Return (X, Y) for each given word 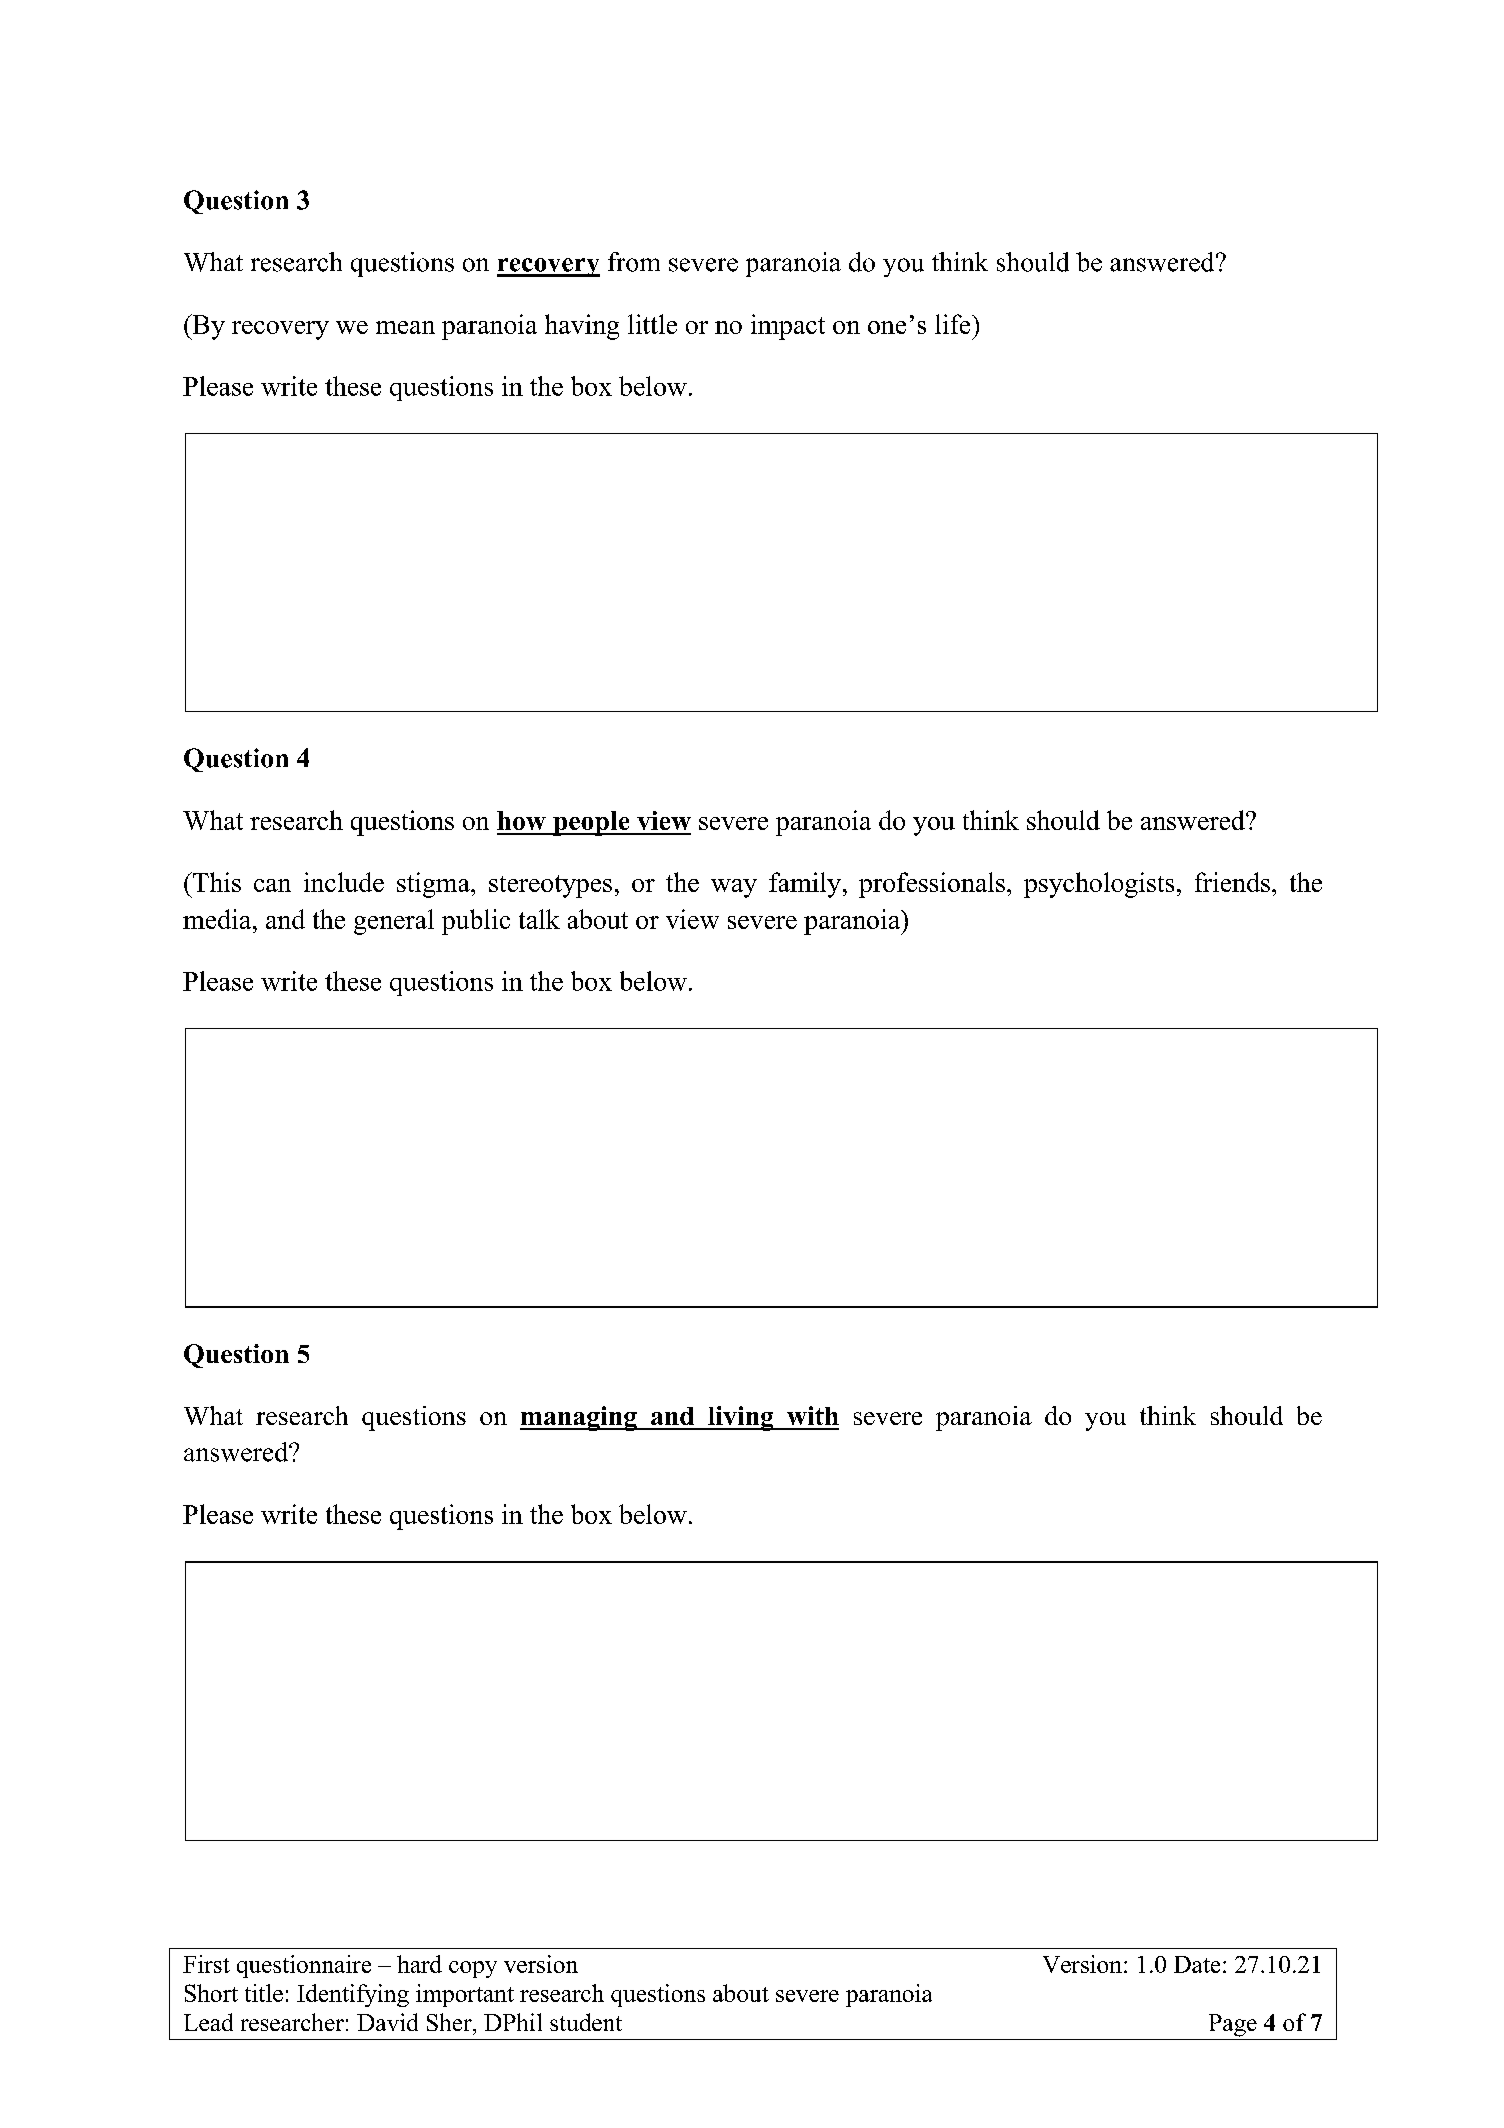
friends (1232, 882)
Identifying (353, 1995)
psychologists (1099, 885)
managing (579, 1418)
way (734, 888)
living (741, 1418)
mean (405, 327)
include (344, 882)
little (652, 324)
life (954, 324)
